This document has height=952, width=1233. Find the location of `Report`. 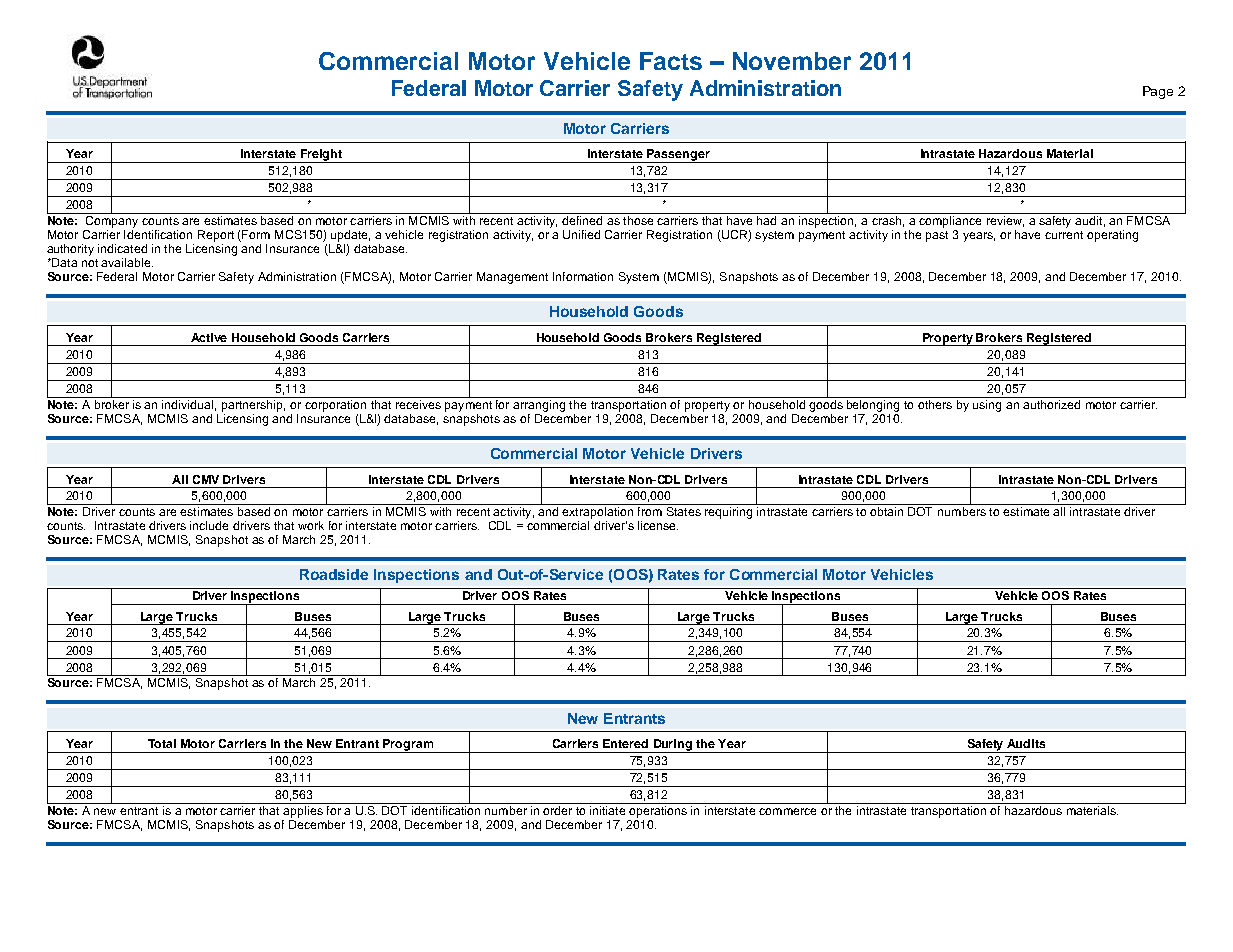

Report is located at coordinates (216, 236).
